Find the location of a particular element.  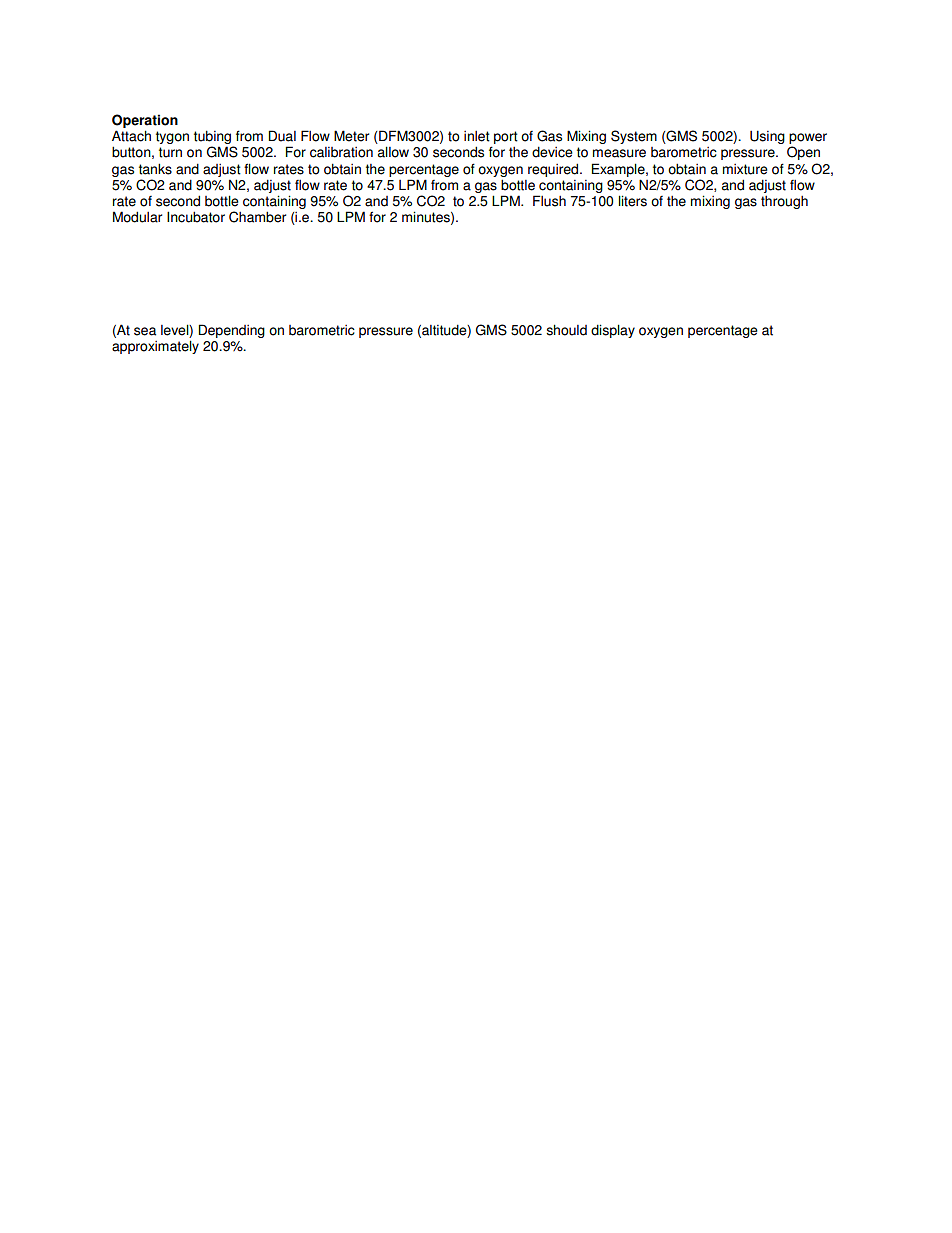

Depending is located at coordinates (231, 331).
